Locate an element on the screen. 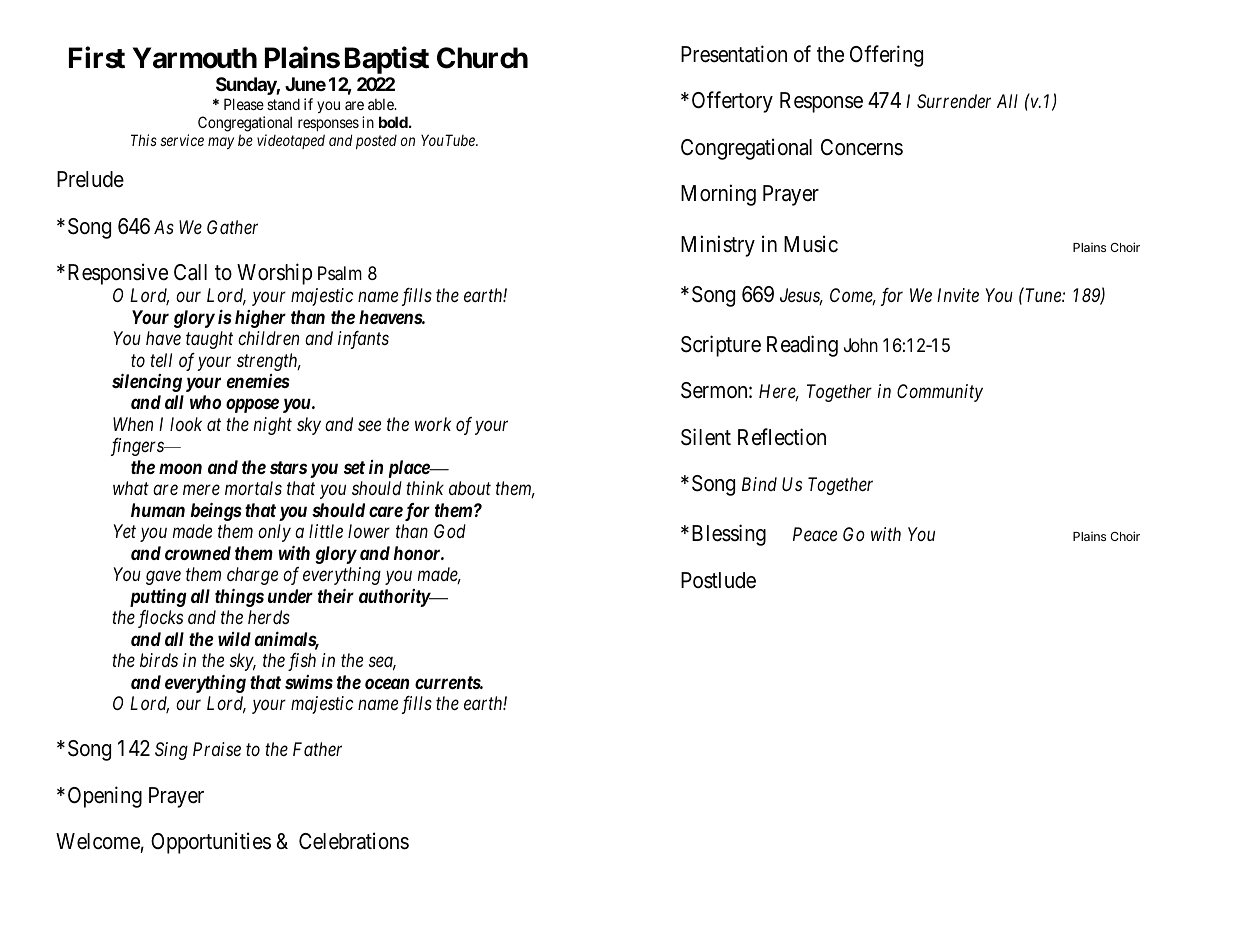  Reflection is located at coordinates (782, 437).
